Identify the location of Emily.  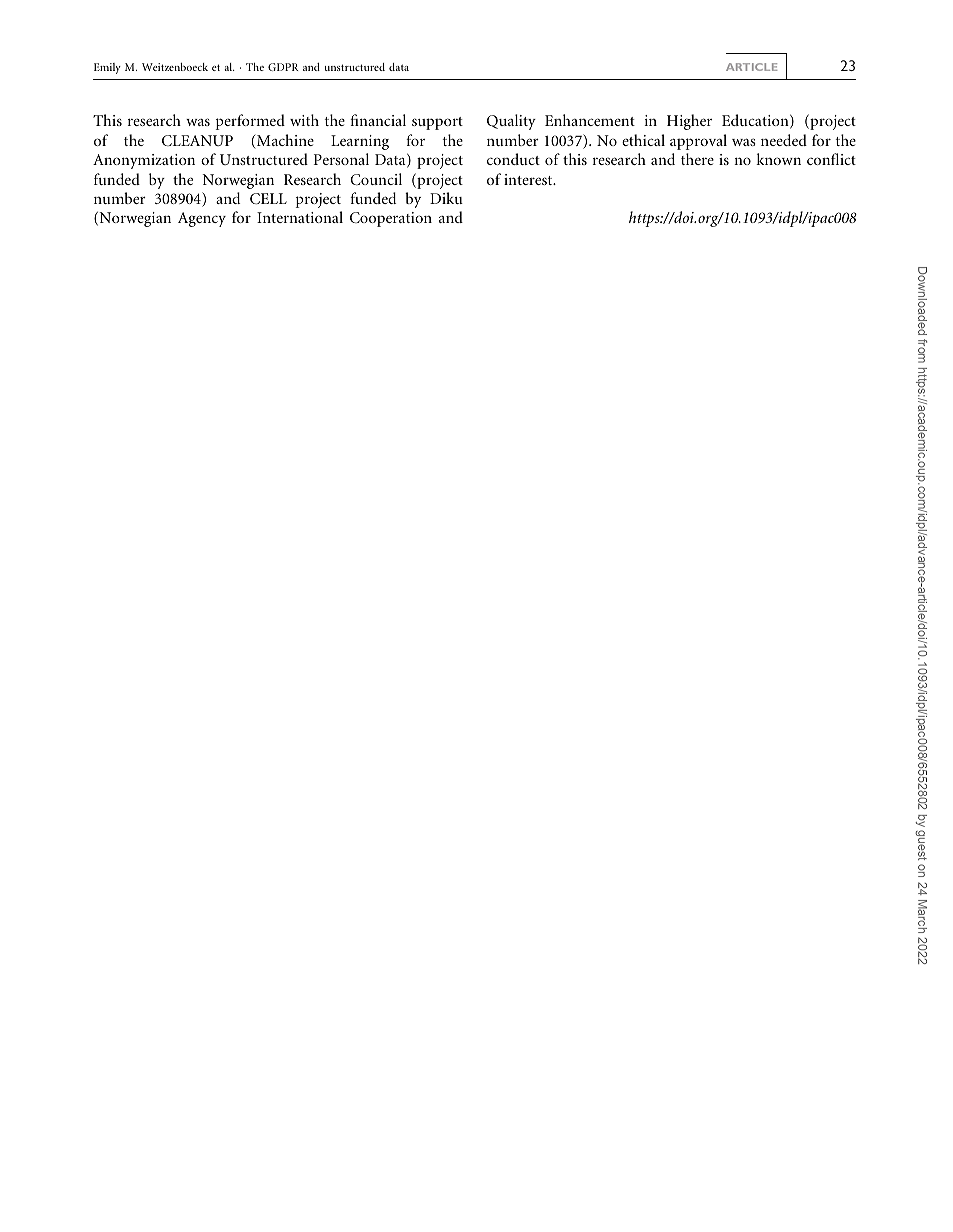
(107, 68).
